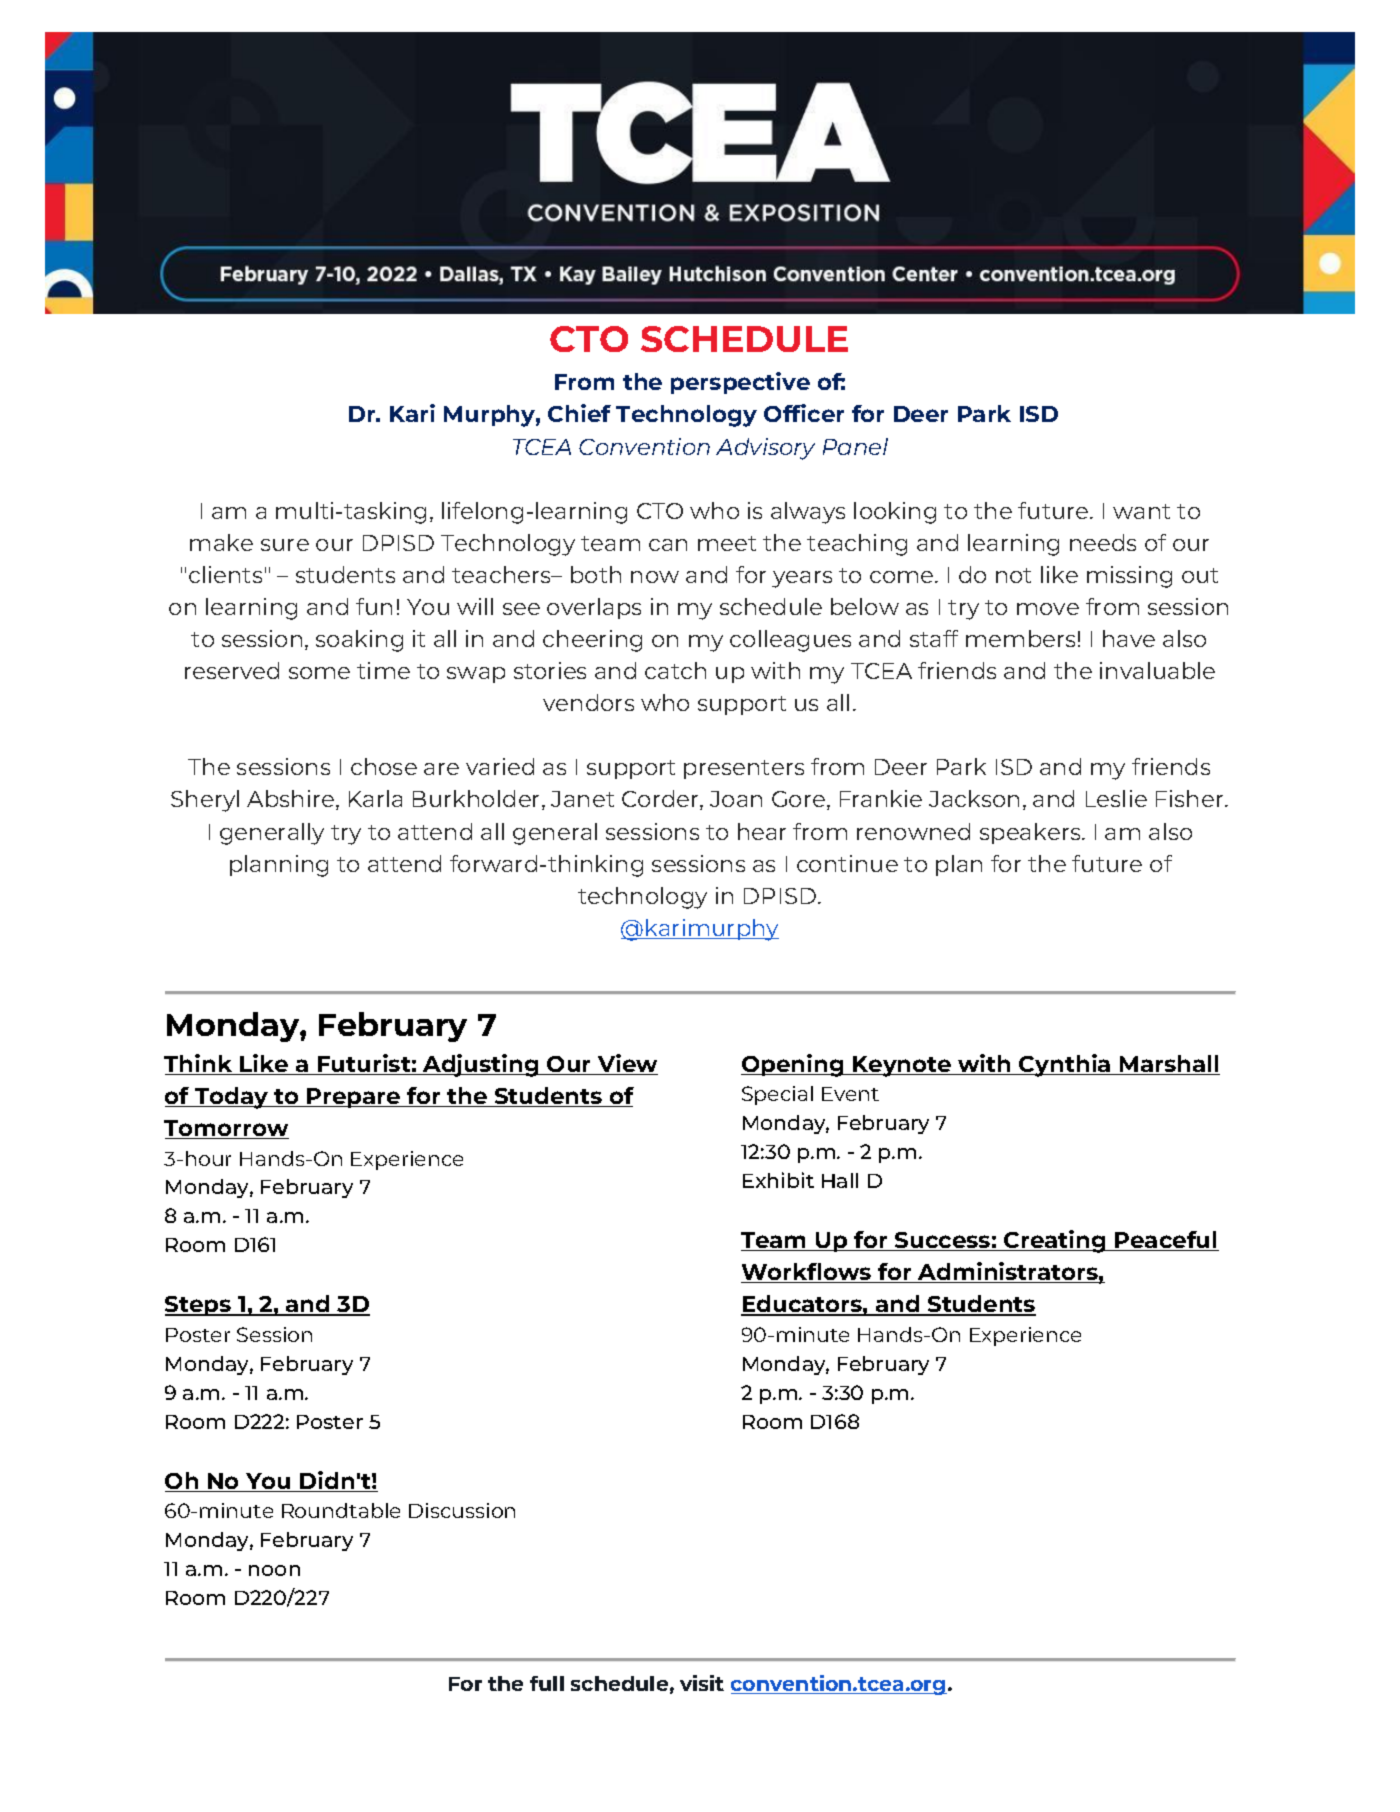 This screenshot has width=1400, height=1812. Describe the element at coordinates (547, 1683) in the screenshot. I see `full` at that location.
